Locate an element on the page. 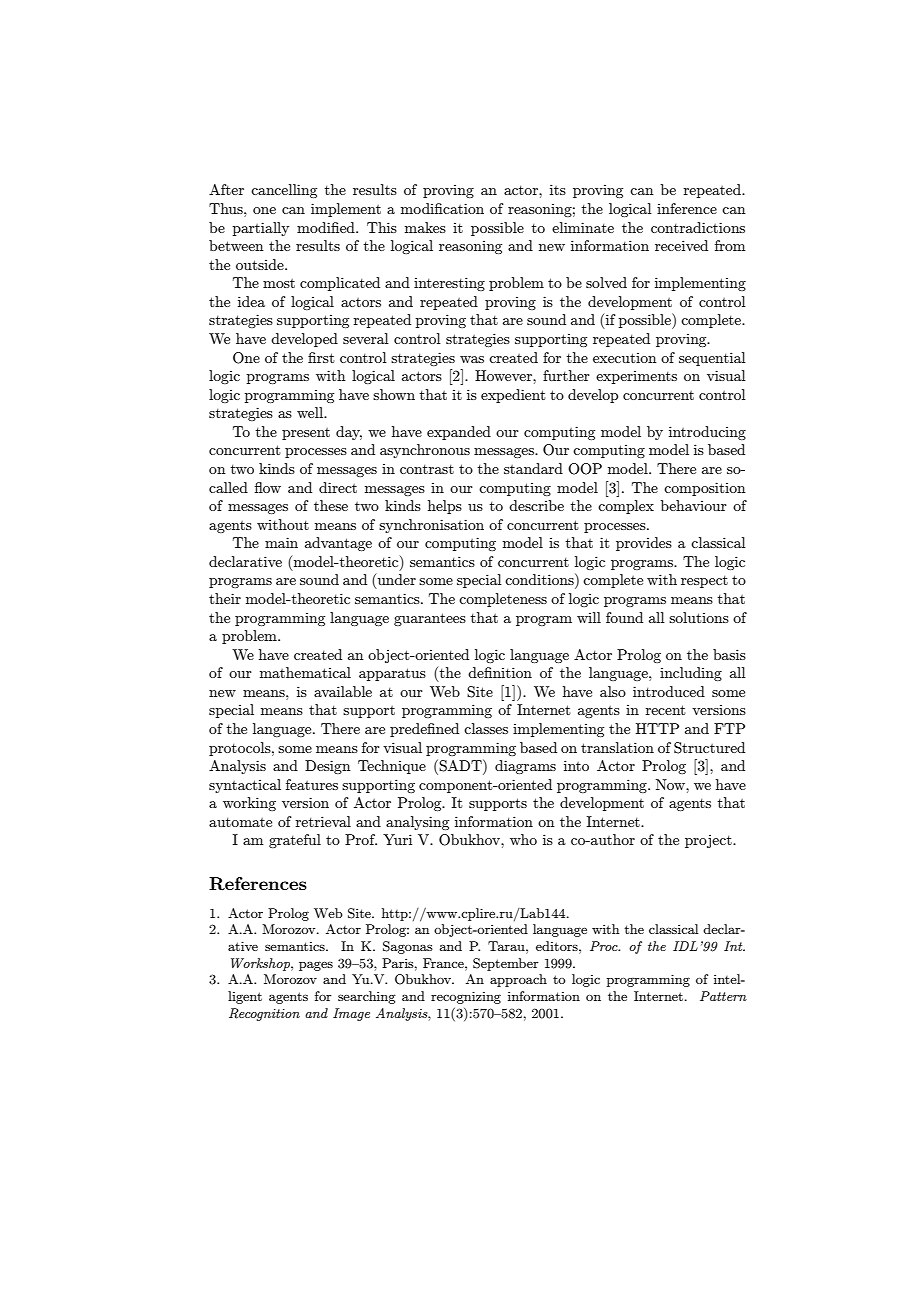 This page has height=1308, width=924. Pattern is located at coordinates (723, 996).
